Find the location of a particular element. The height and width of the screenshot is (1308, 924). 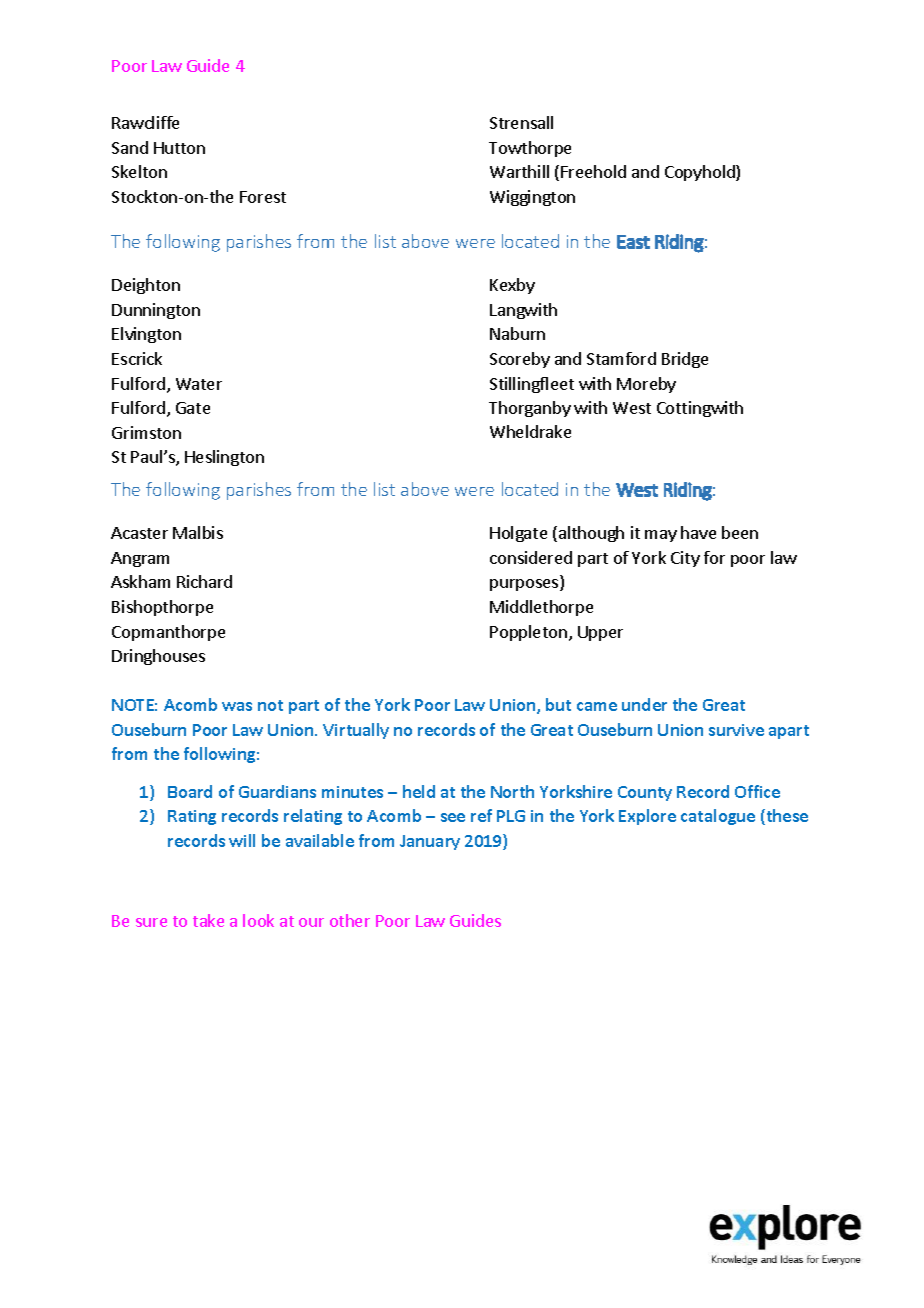

catalogue is located at coordinates (718, 817).
